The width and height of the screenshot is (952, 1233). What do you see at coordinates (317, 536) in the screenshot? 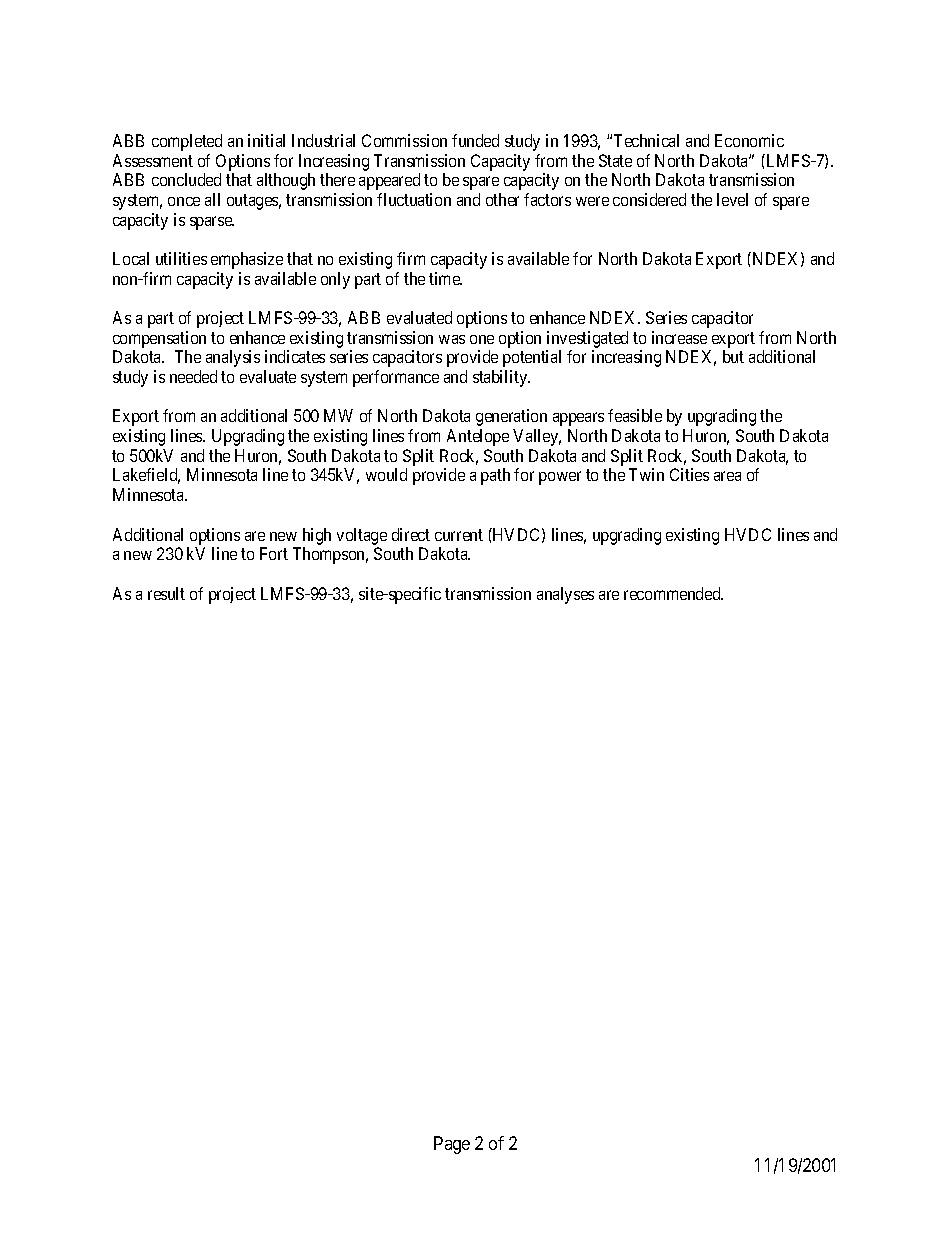
I see `high` at bounding box center [317, 536].
